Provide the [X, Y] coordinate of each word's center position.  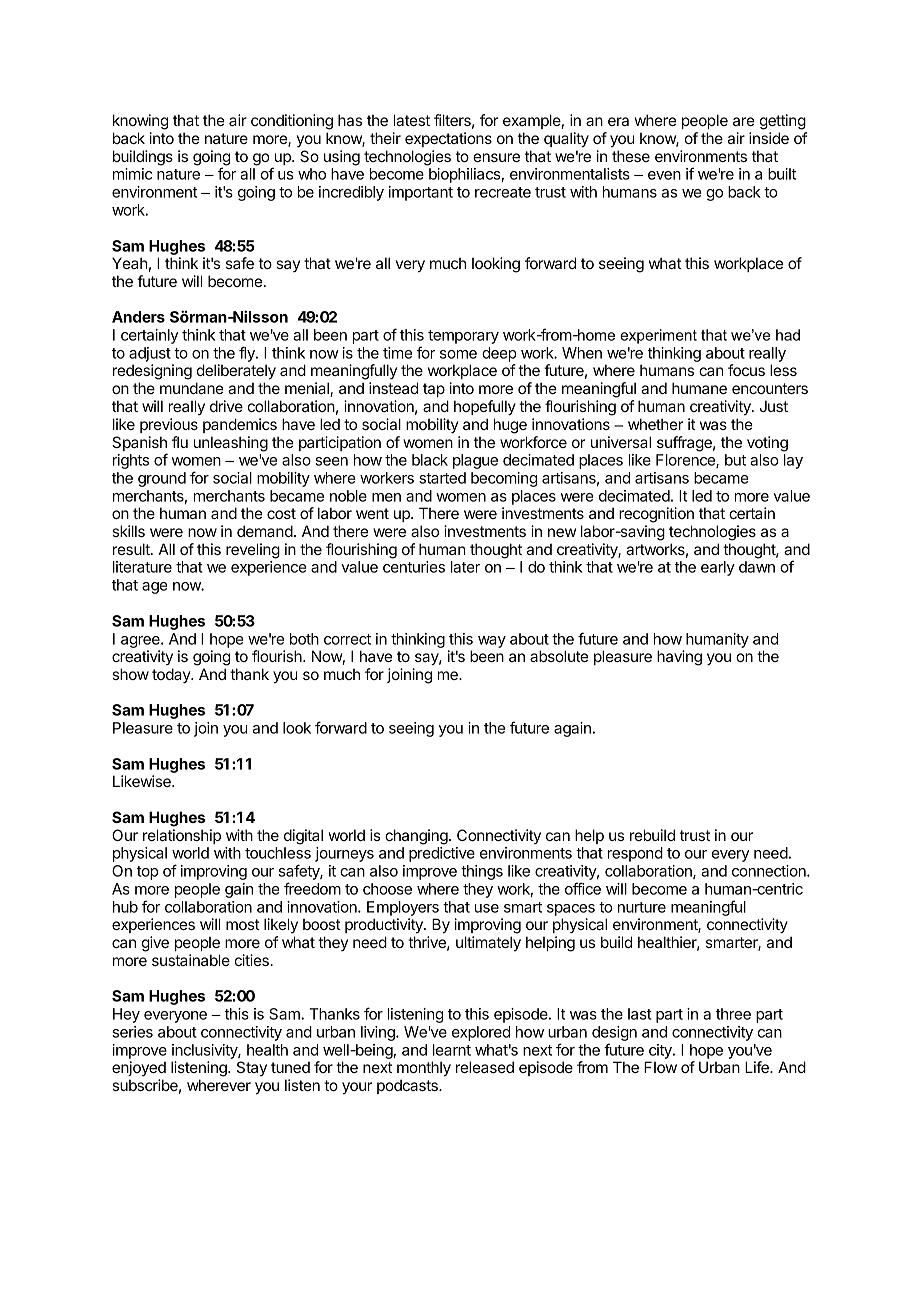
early [718, 568]
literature [142, 567]
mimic [132, 174]
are [744, 121]
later [465, 567]
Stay [252, 1068]
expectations [448, 139]
